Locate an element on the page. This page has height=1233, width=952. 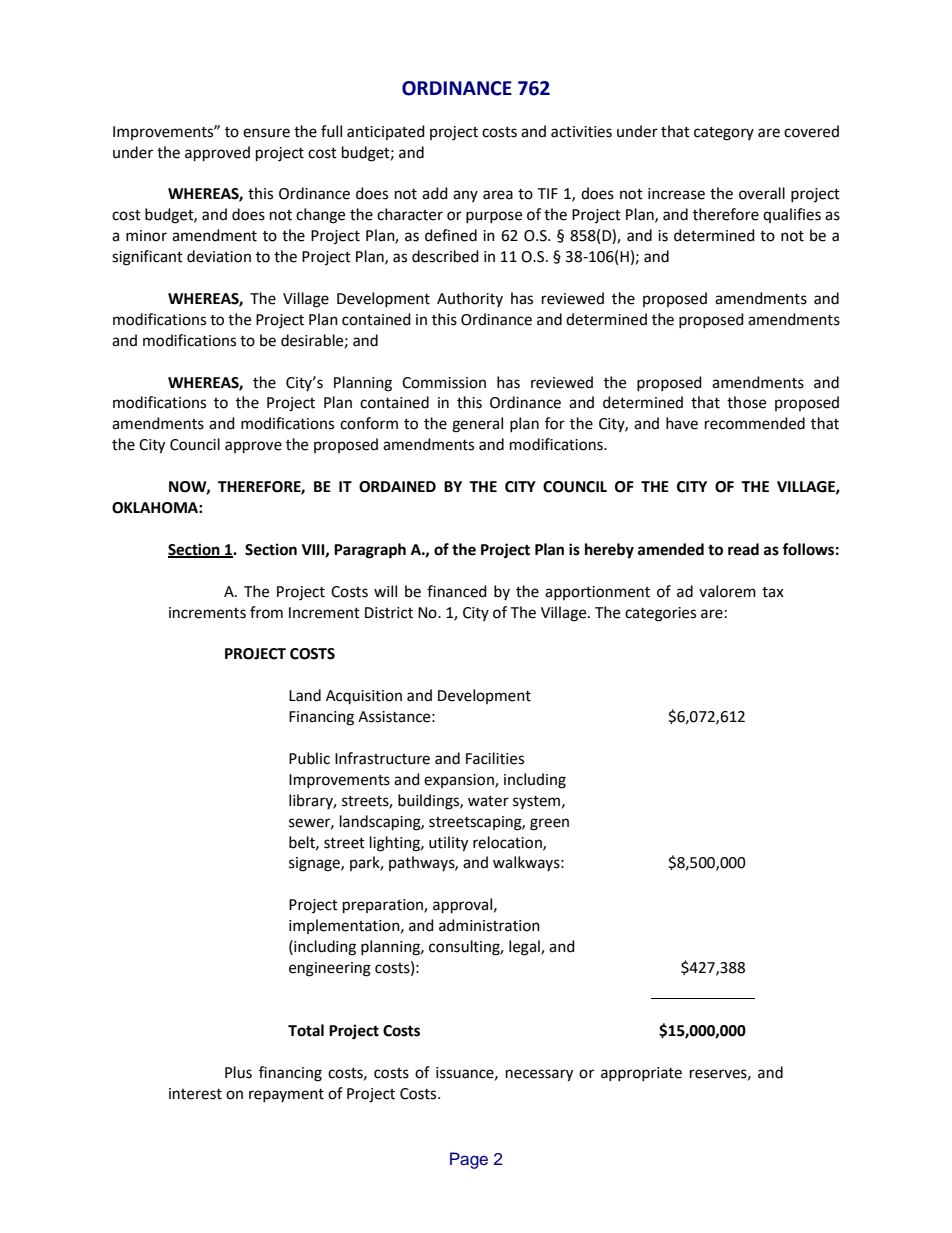
any is located at coordinates (465, 196).
